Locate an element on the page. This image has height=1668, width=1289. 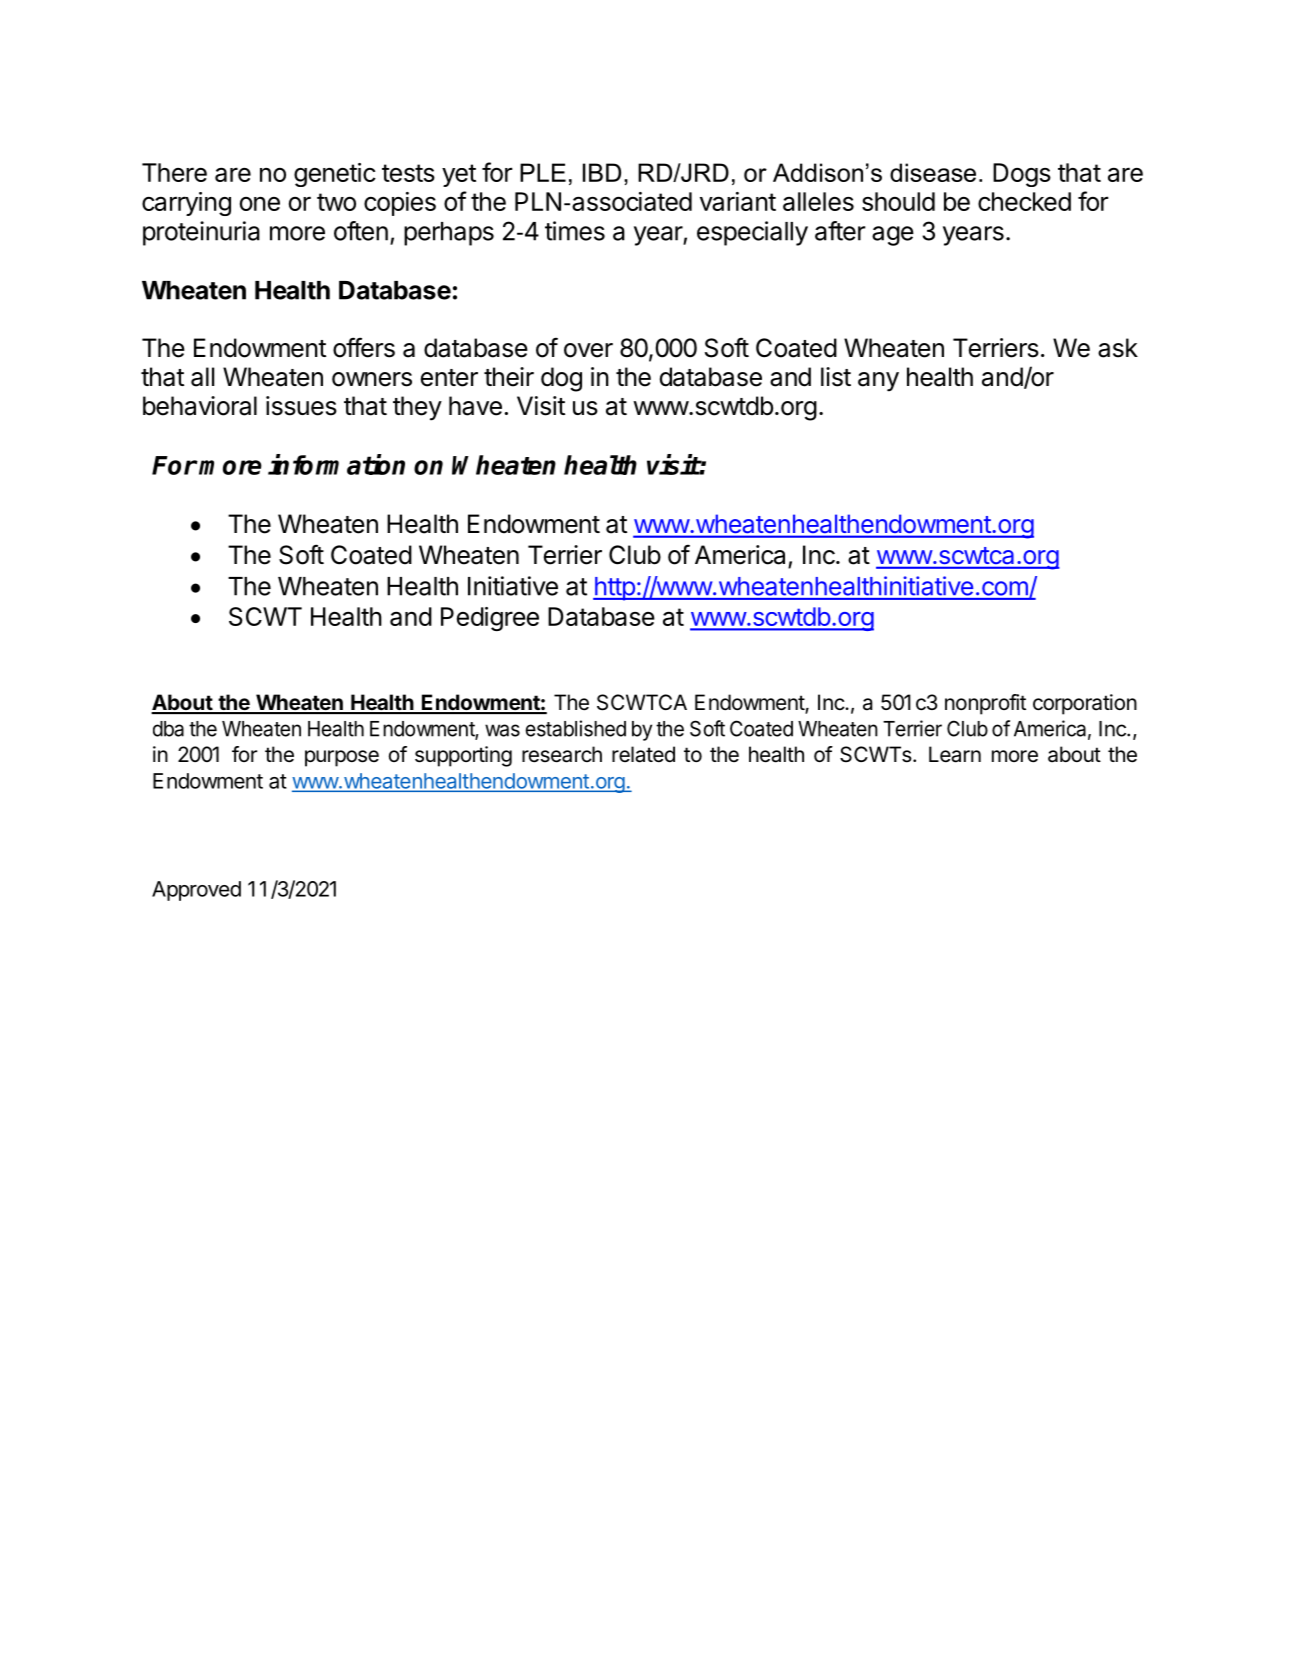
Approved is located at coordinates (196, 891).
